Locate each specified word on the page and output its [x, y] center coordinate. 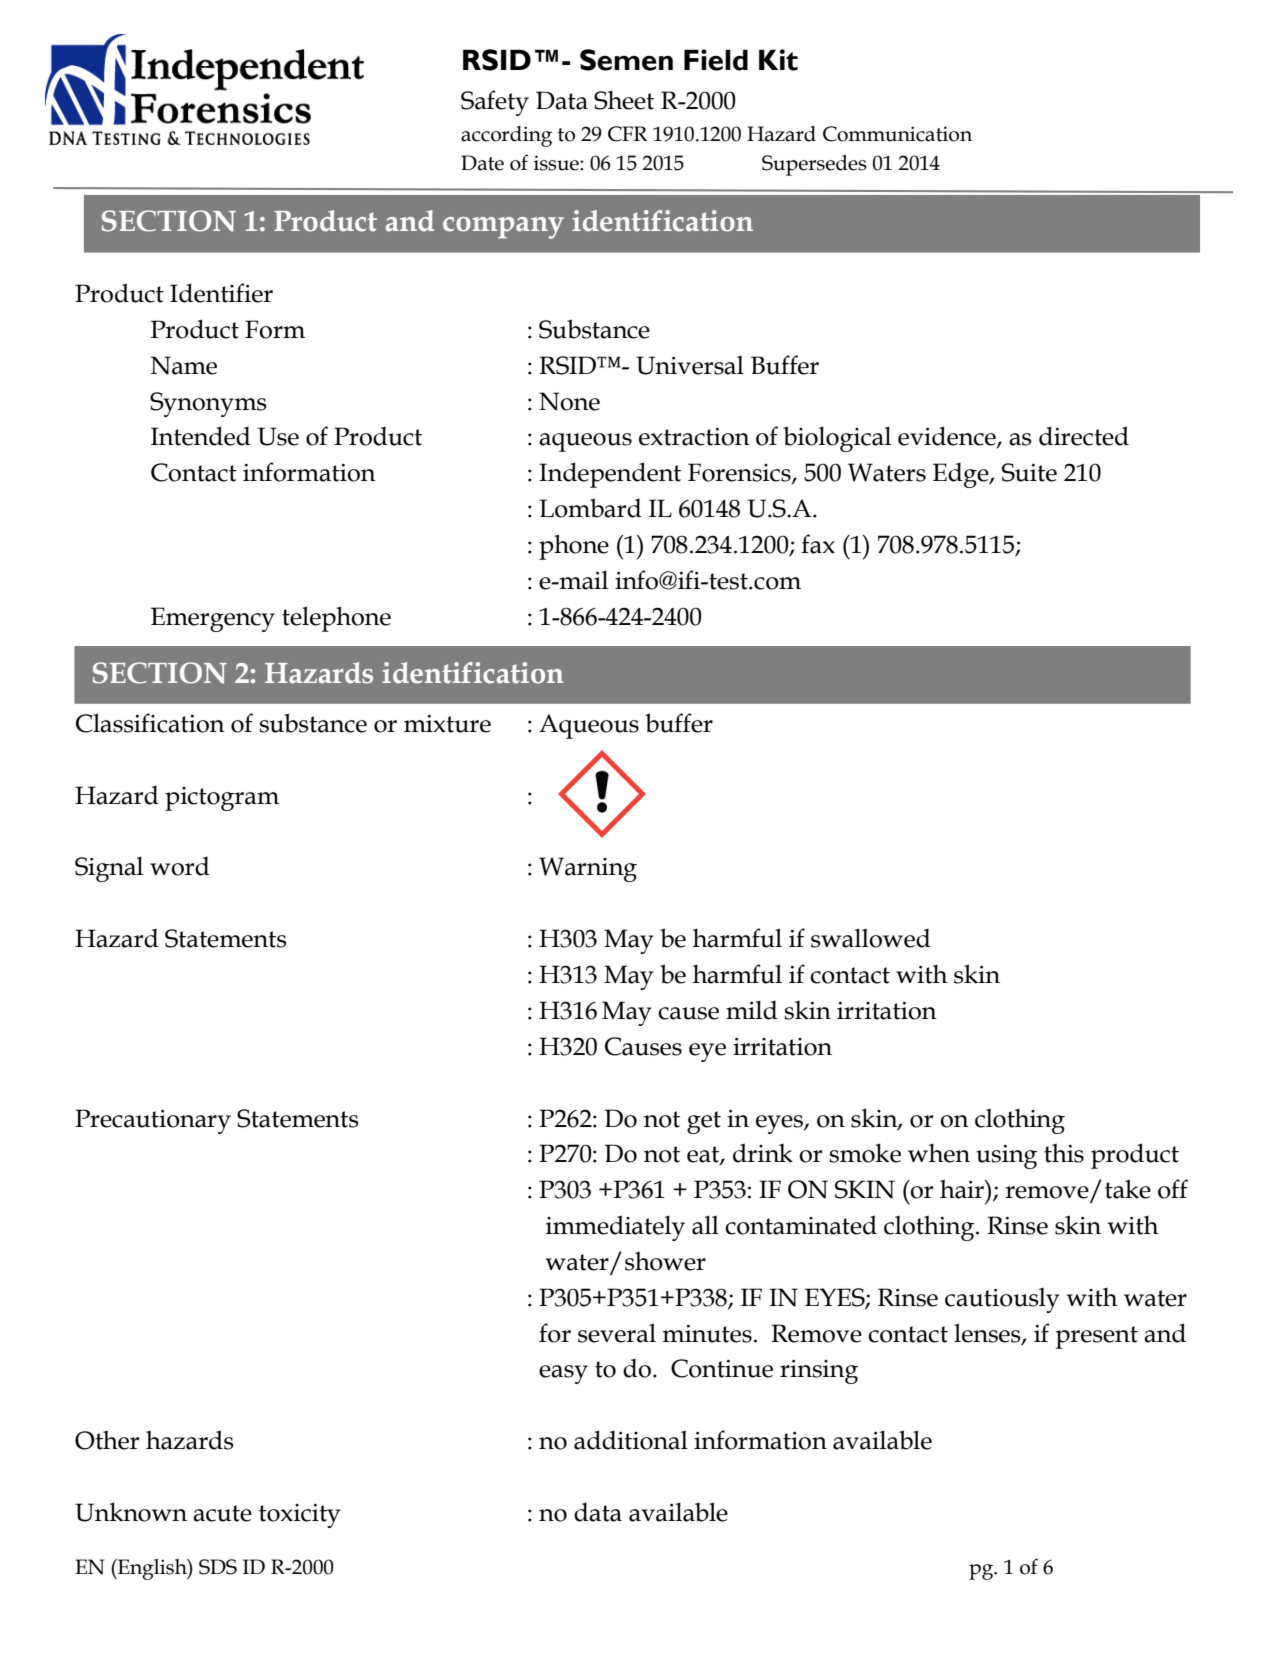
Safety [495, 103]
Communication [897, 134]
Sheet [624, 100]
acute [222, 1513]
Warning [588, 869]
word [180, 866]
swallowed [871, 938]
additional [631, 1440]
